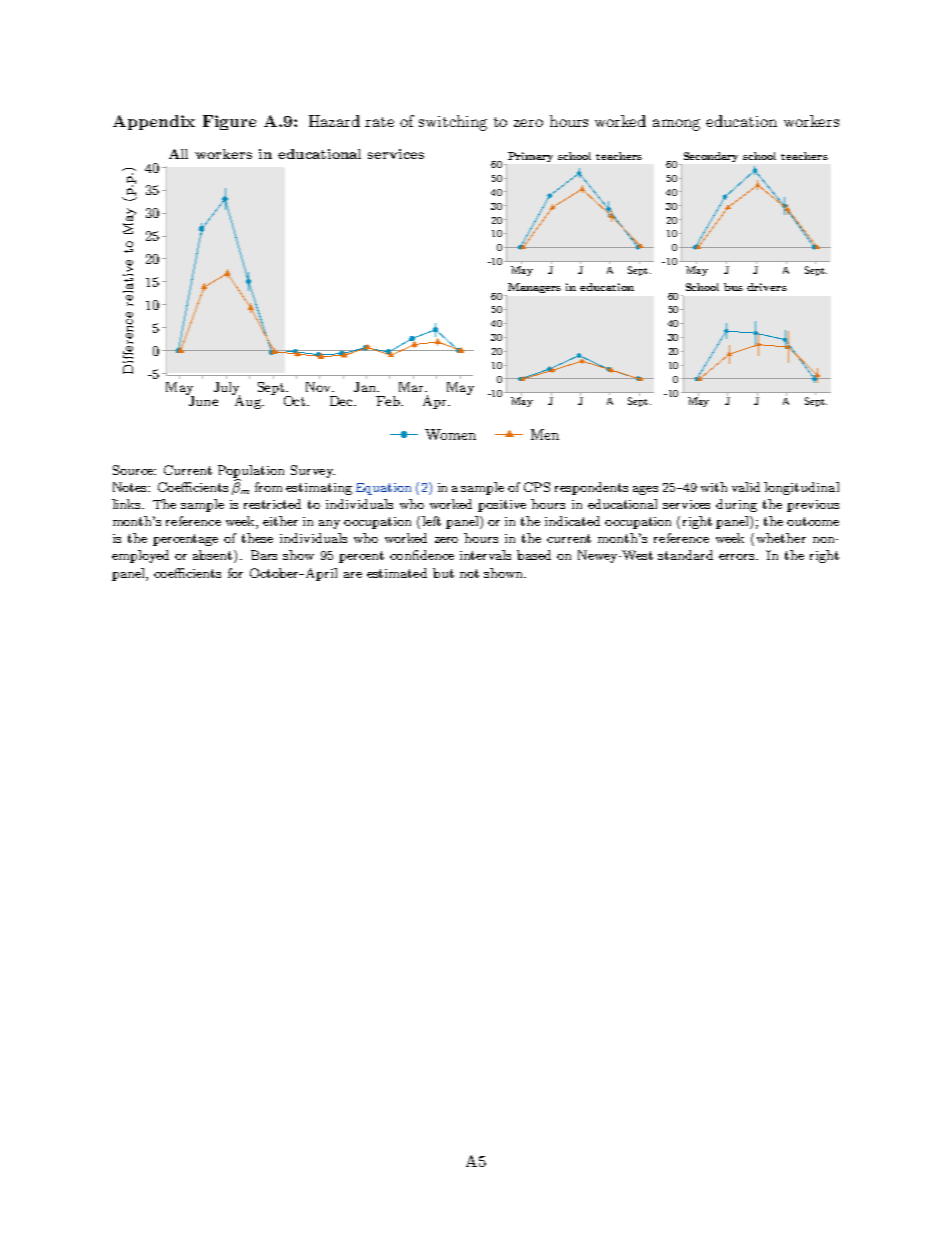 The image size is (952, 1233). I want to click on July, so click(227, 389).
